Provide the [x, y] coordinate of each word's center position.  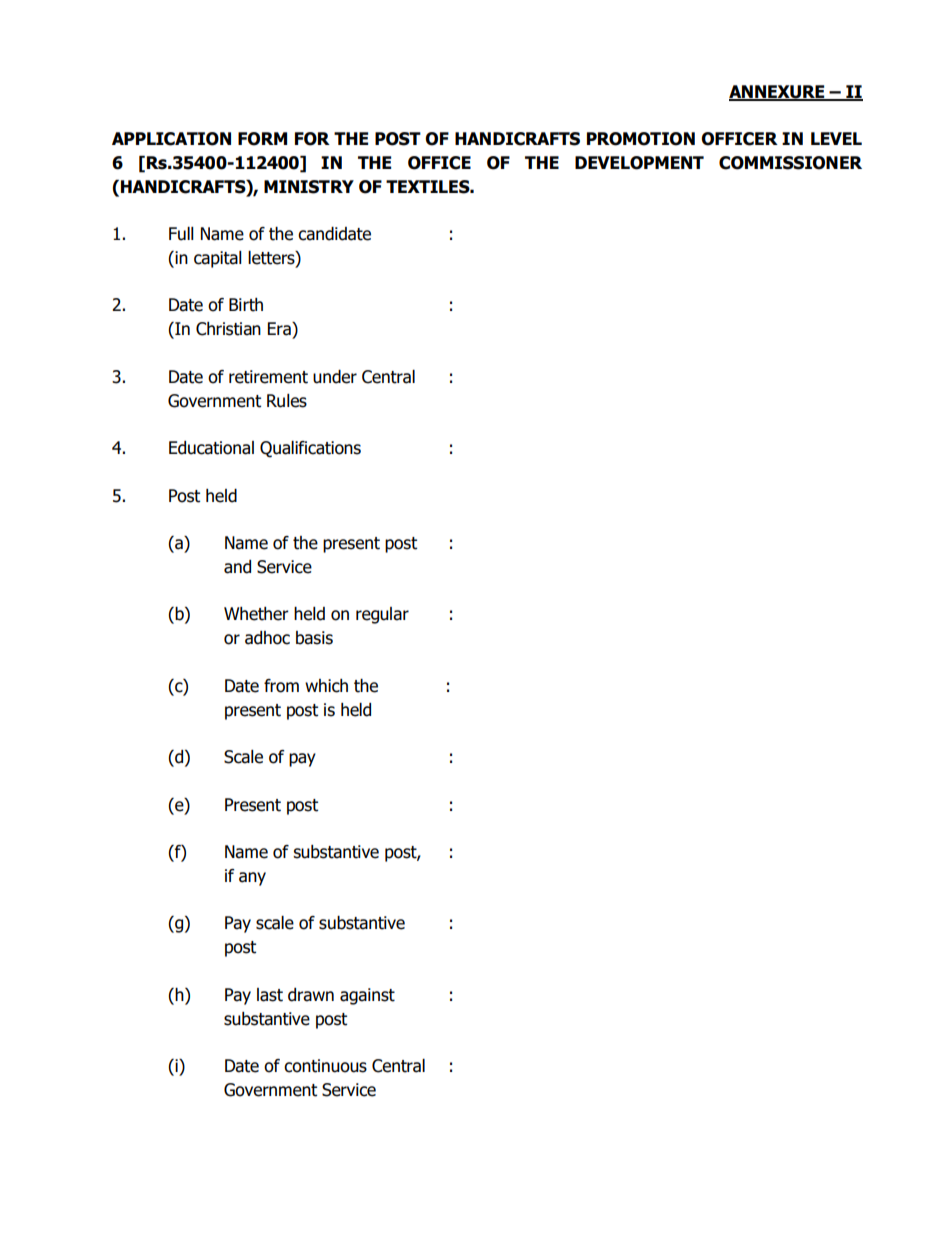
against [367, 996]
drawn [311, 995]
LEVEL [836, 138]
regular [382, 615]
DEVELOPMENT [639, 163]
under [335, 377]
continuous [325, 1066]
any [252, 879]
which [326, 686]
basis [314, 638]
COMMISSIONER [790, 163]
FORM [262, 139]
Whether [256, 614]
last [270, 995]
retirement [268, 377]
